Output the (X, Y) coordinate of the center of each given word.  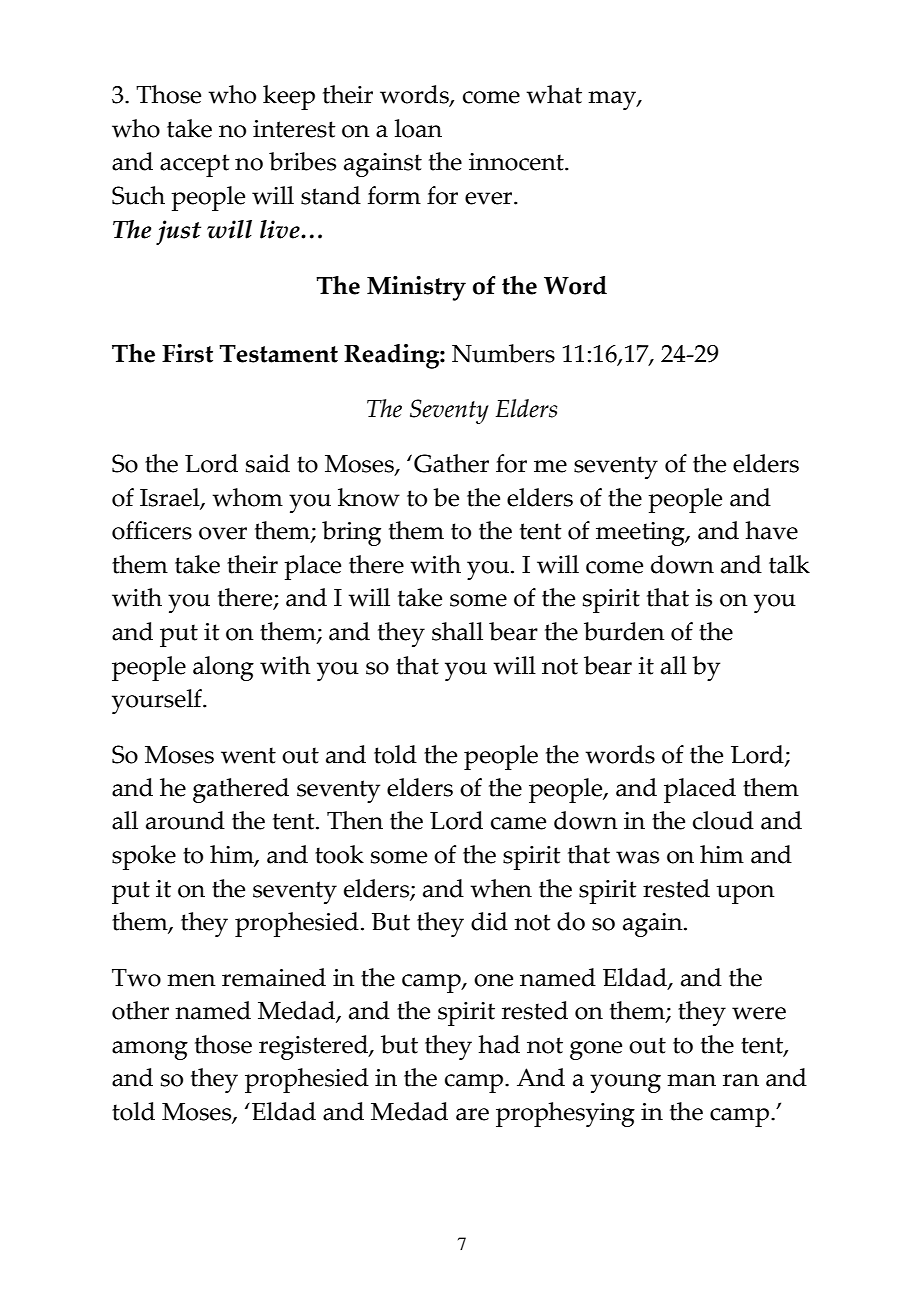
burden (624, 631)
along (223, 668)
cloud (723, 820)
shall (457, 631)
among (150, 1050)
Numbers (503, 353)
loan (418, 128)
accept (195, 165)
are (472, 1114)
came (518, 823)
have (771, 530)
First (187, 353)
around (185, 820)
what (554, 94)
